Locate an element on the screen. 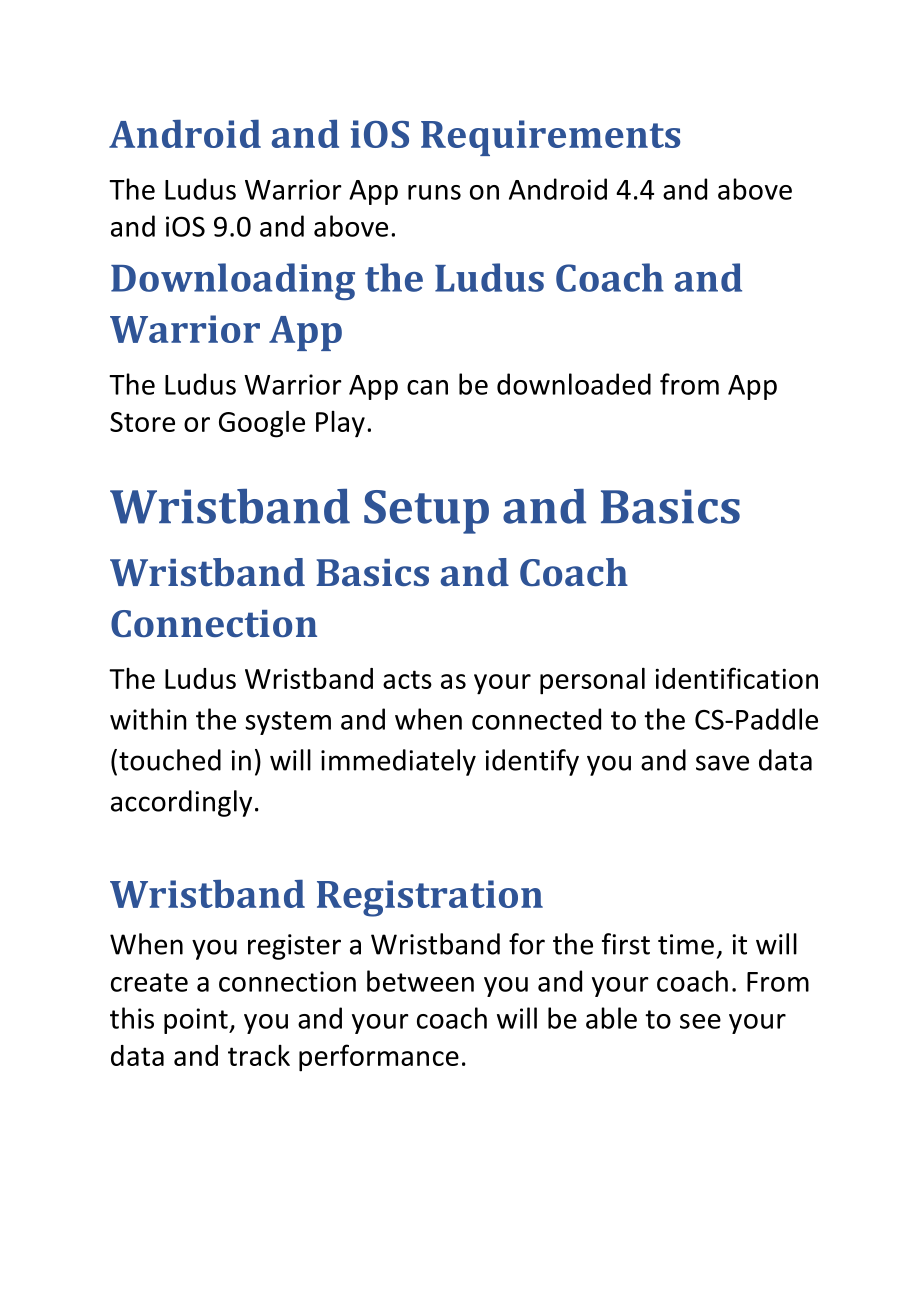 This screenshot has width=921, height=1316. within is located at coordinates (148, 719).
